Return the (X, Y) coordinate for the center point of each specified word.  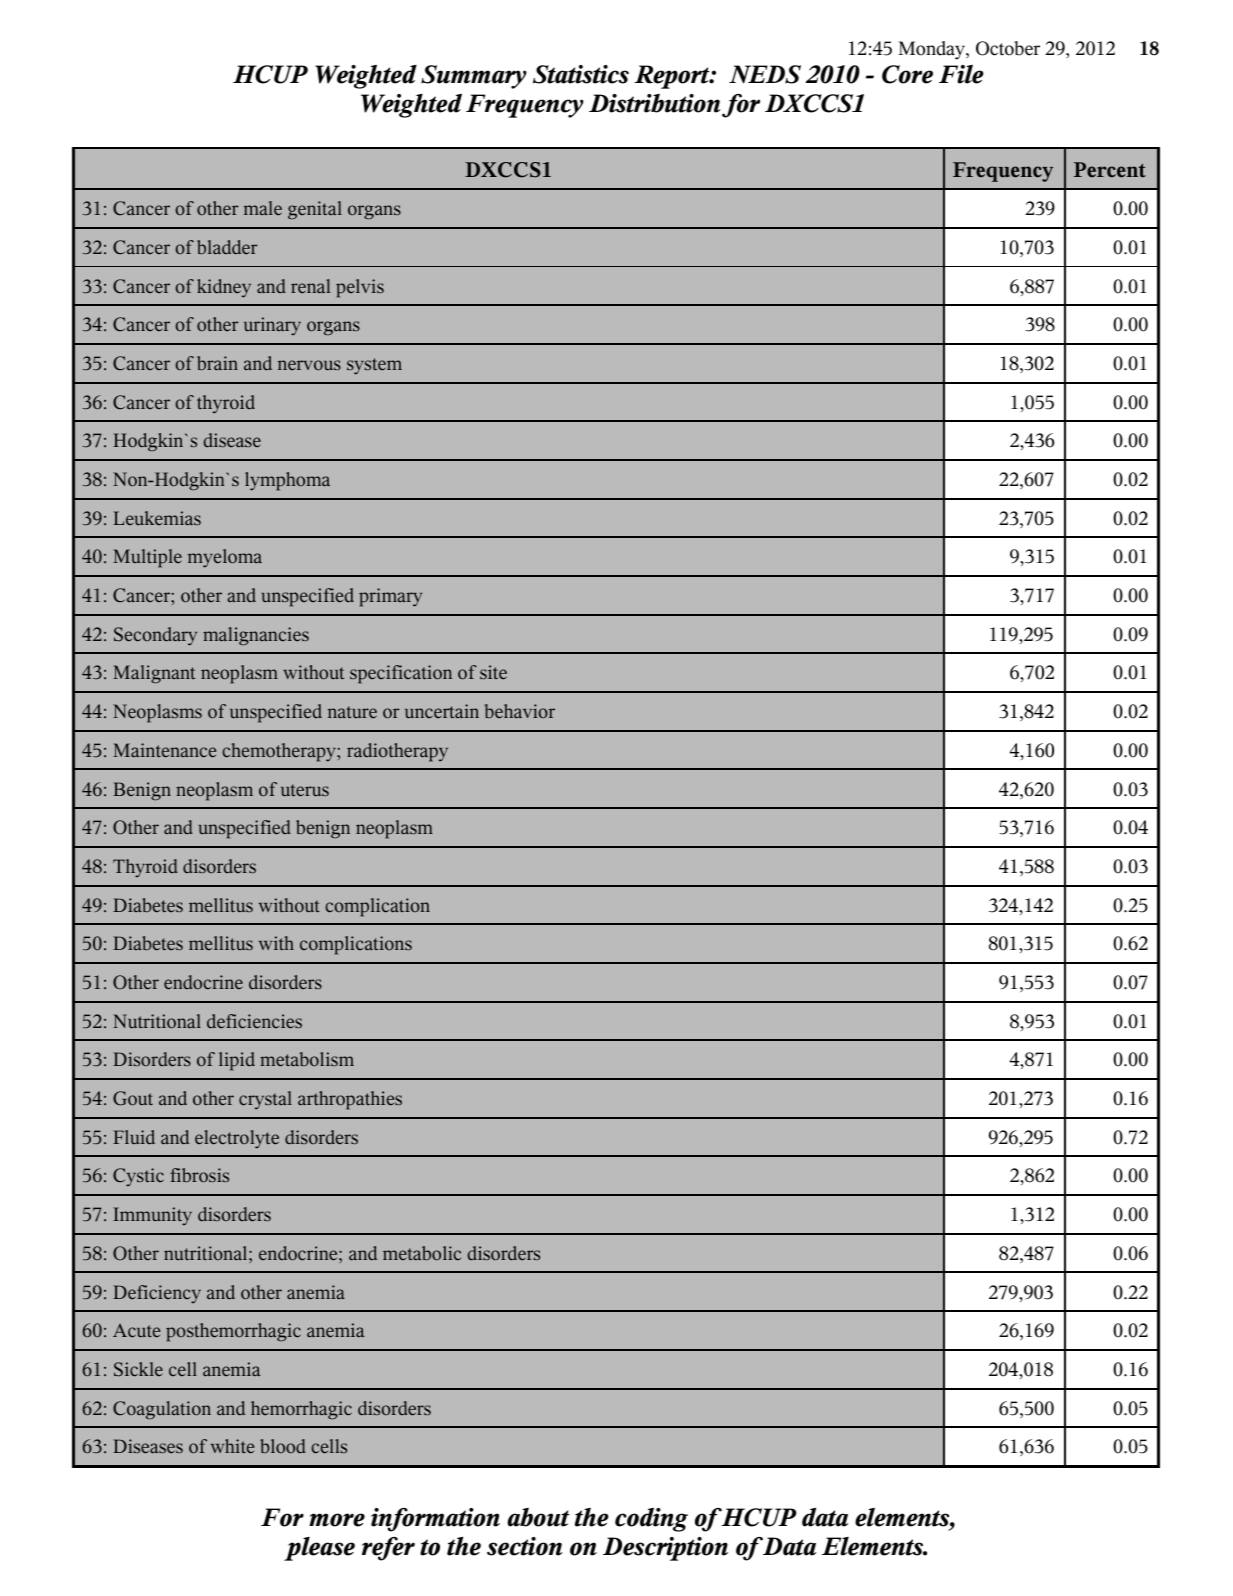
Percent (1110, 170)
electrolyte (237, 1139)
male (263, 208)
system (374, 366)
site (493, 672)
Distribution (655, 103)
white (233, 1446)
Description (665, 1549)
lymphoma (287, 481)
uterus (305, 790)
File (961, 74)
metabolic (422, 1253)
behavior (519, 711)
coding (651, 1520)
